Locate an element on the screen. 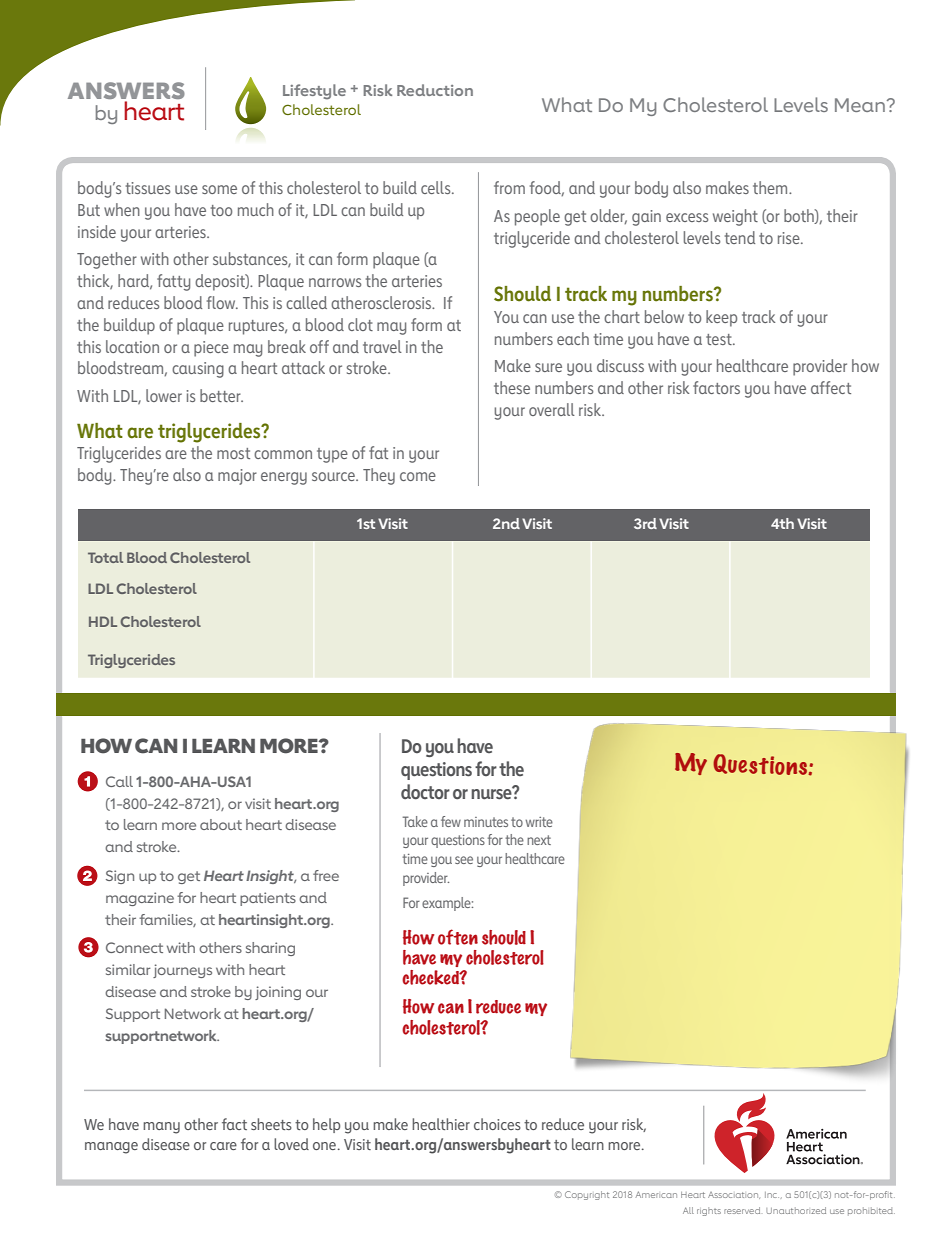 The height and width of the screenshot is (1233, 952). Mean is located at coordinates (860, 105).
